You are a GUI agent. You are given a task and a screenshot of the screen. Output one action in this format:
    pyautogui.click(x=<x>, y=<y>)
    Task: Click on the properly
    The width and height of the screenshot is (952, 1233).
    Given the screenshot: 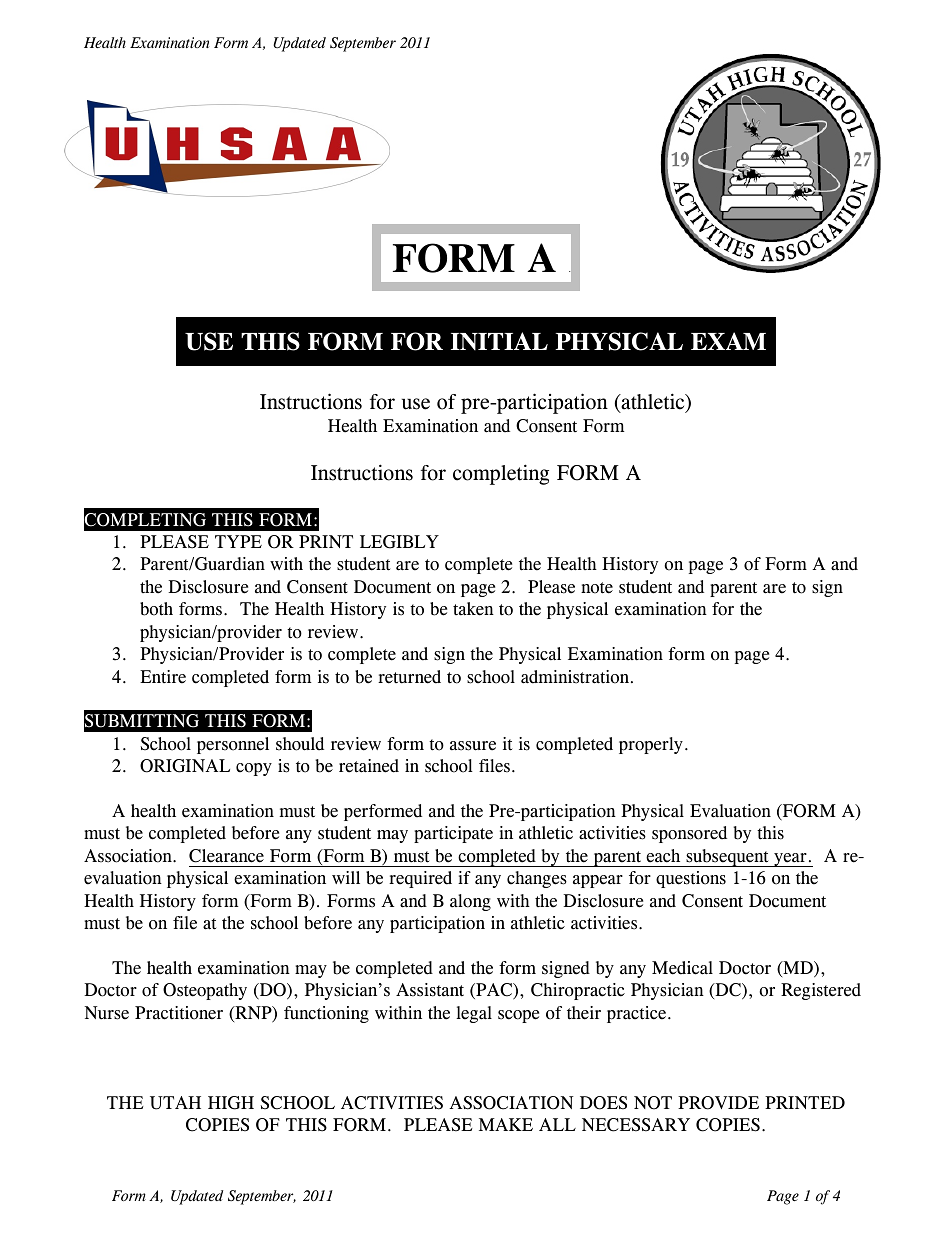 What is the action you would take?
    pyautogui.click(x=651, y=745)
